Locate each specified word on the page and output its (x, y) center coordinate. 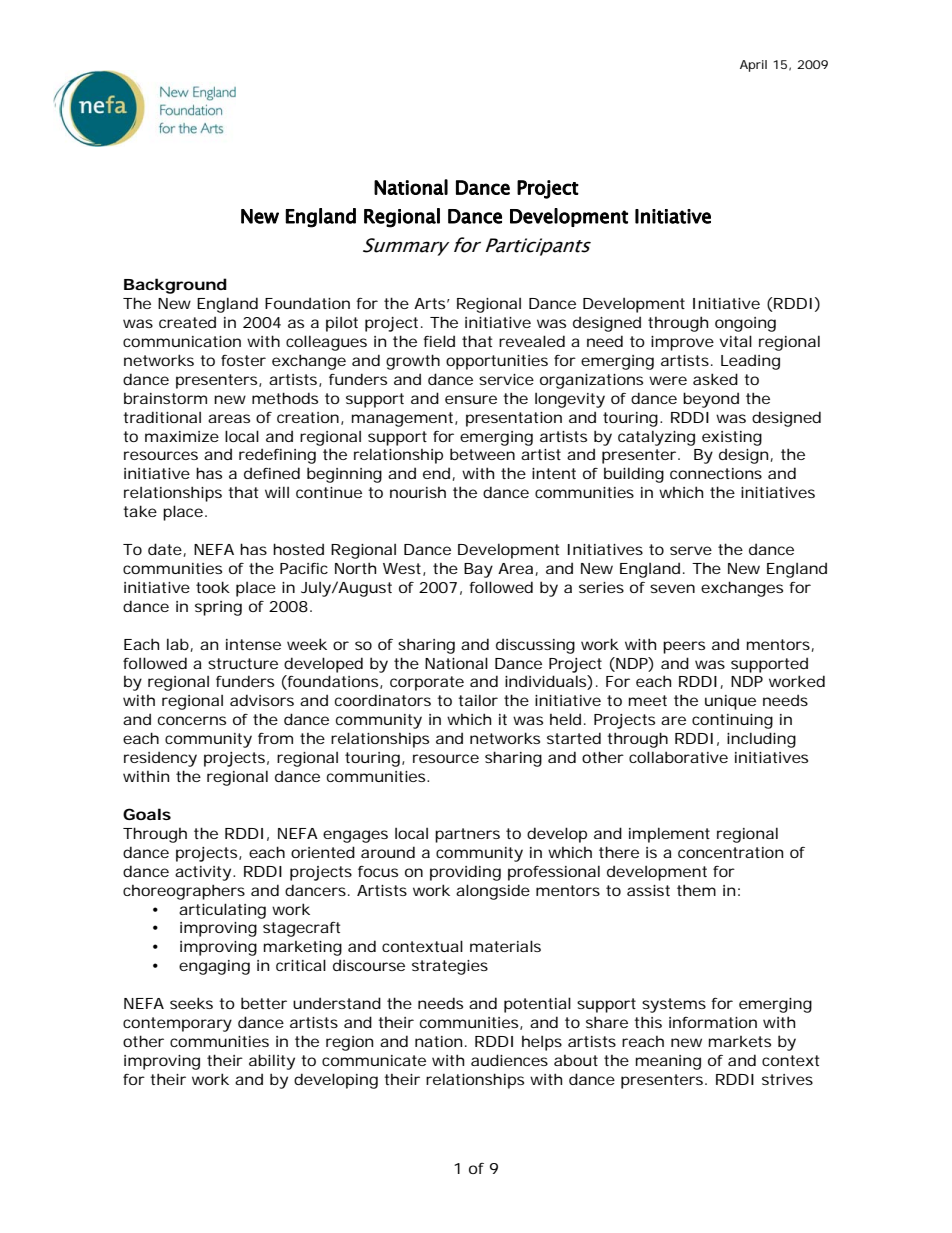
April (753, 66)
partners (467, 835)
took (213, 587)
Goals (147, 814)
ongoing (745, 324)
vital (736, 341)
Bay (478, 570)
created (187, 322)
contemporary (177, 1024)
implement (669, 835)
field (439, 341)
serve (691, 550)
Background (175, 286)
